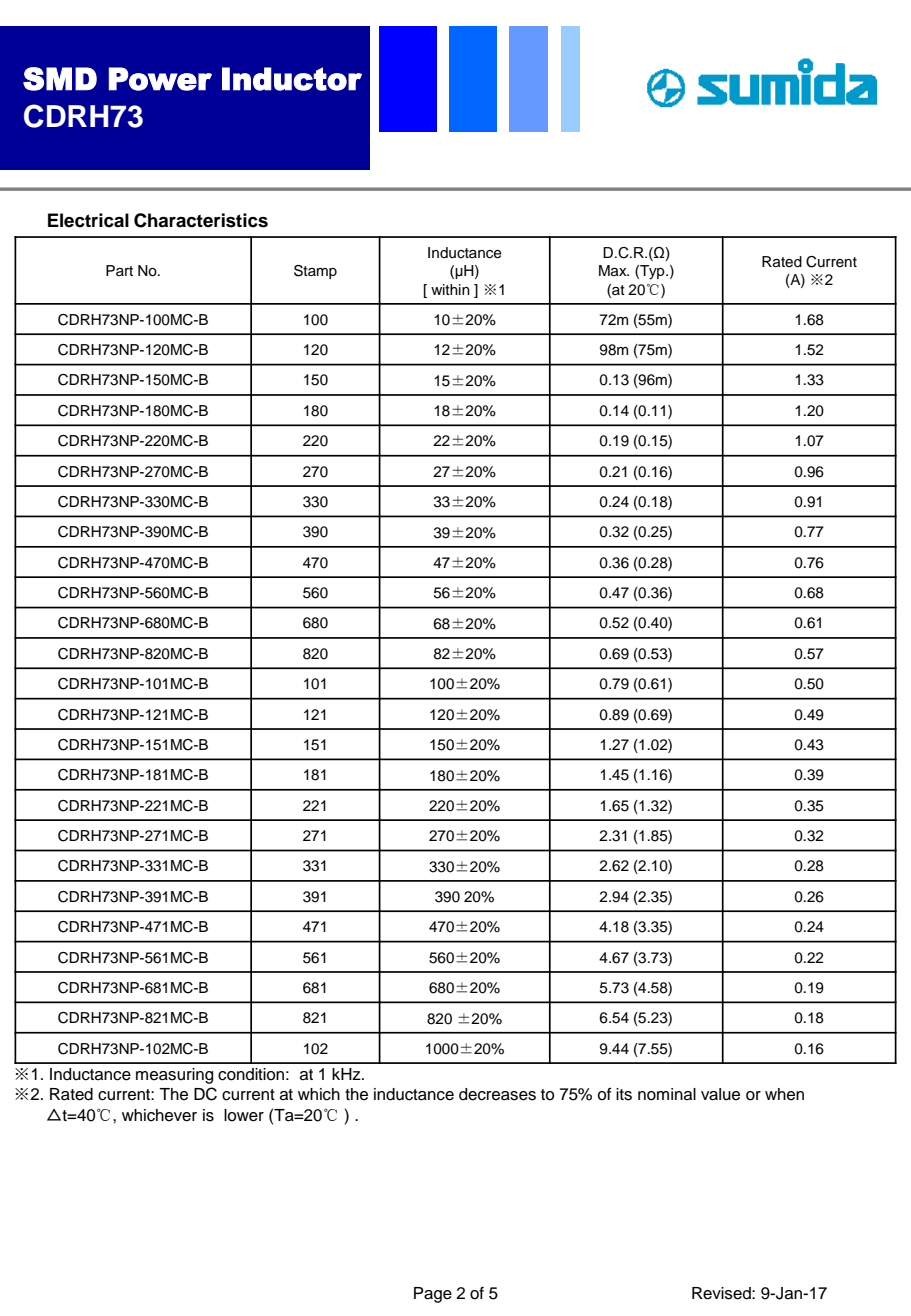 Image resolution: width=911 pixels, height=1316 pixels. What do you see at coordinates (244, 1115) in the document?
I see `lower` at bounding box center [244, 1115].
